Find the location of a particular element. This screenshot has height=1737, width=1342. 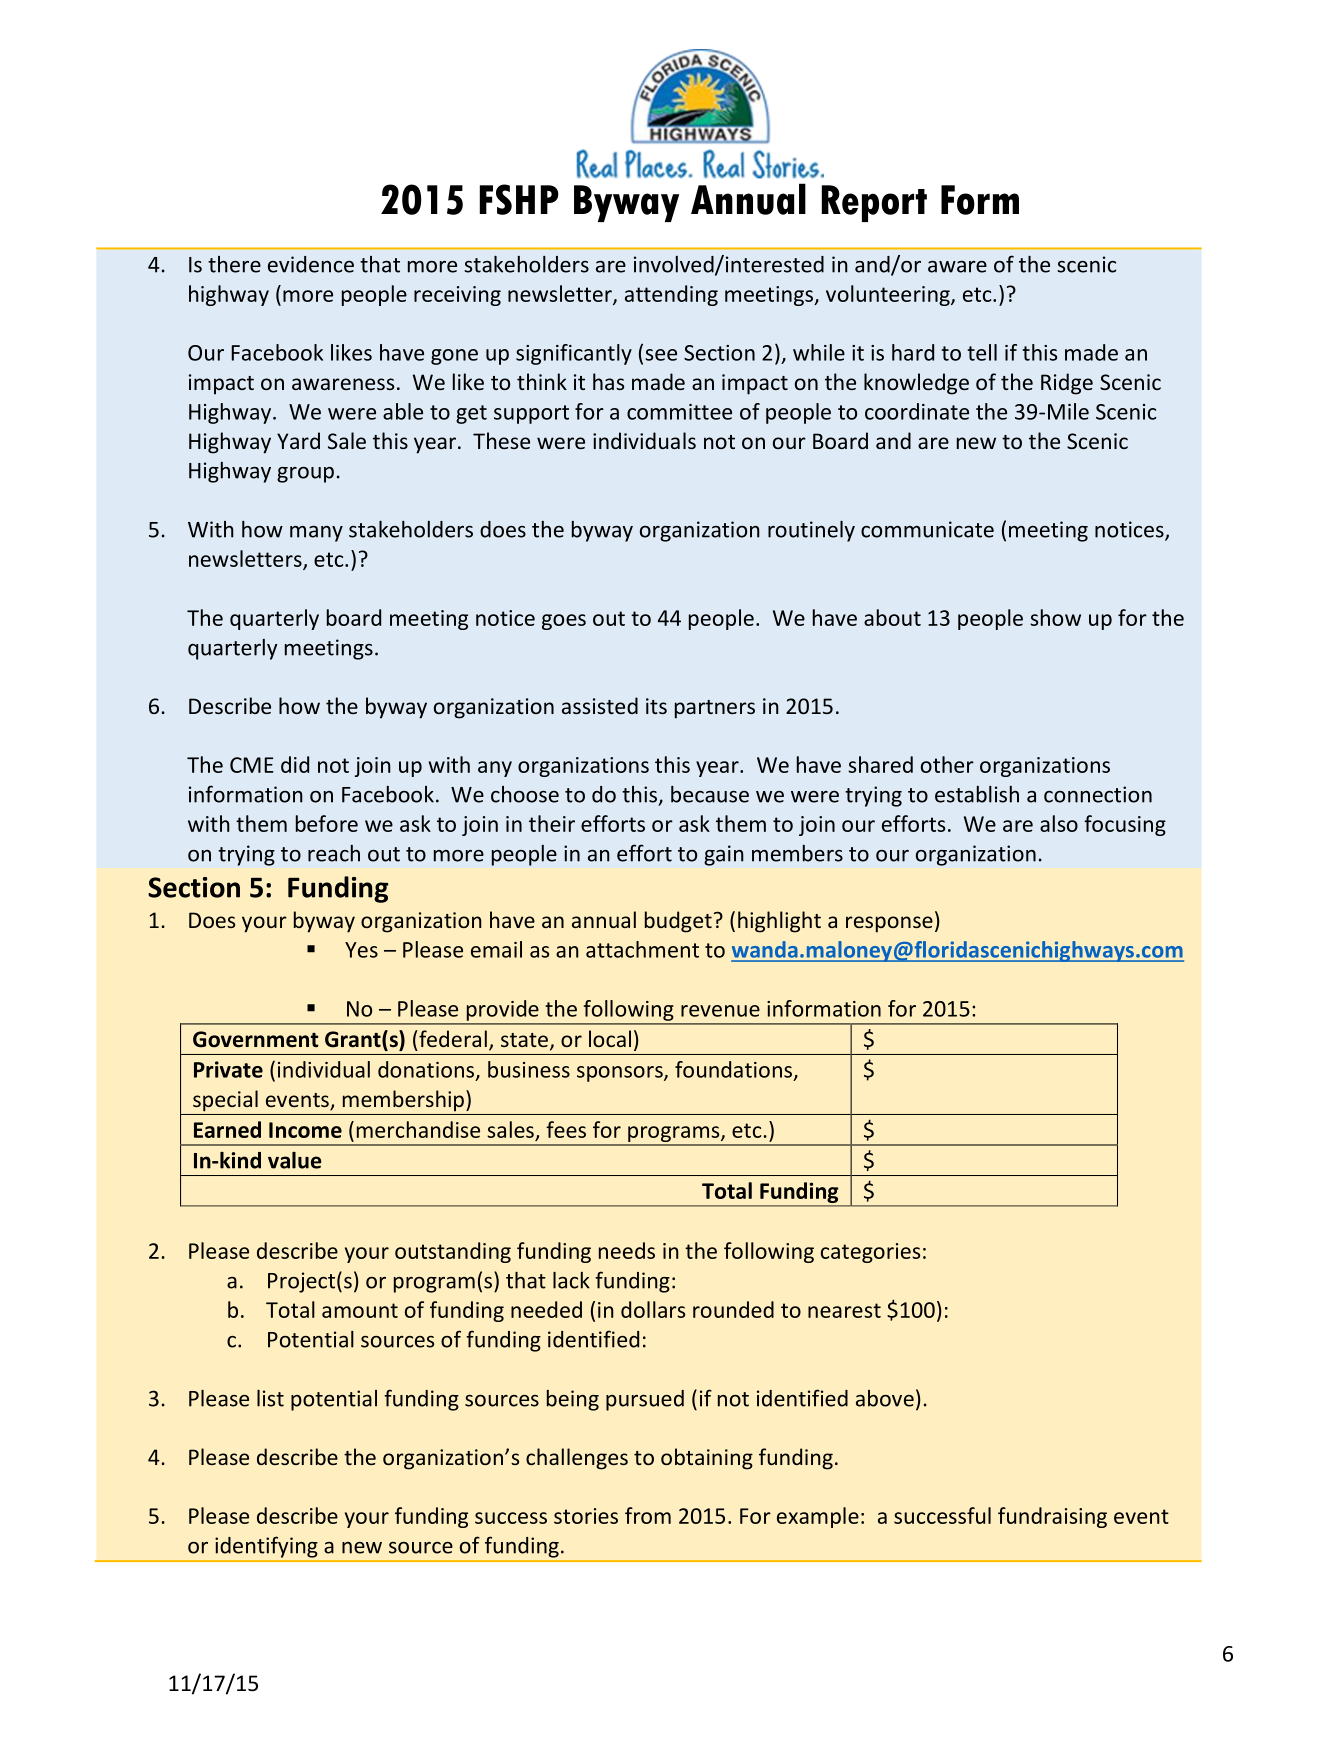

needs is located at coordinates (627, 1250).
